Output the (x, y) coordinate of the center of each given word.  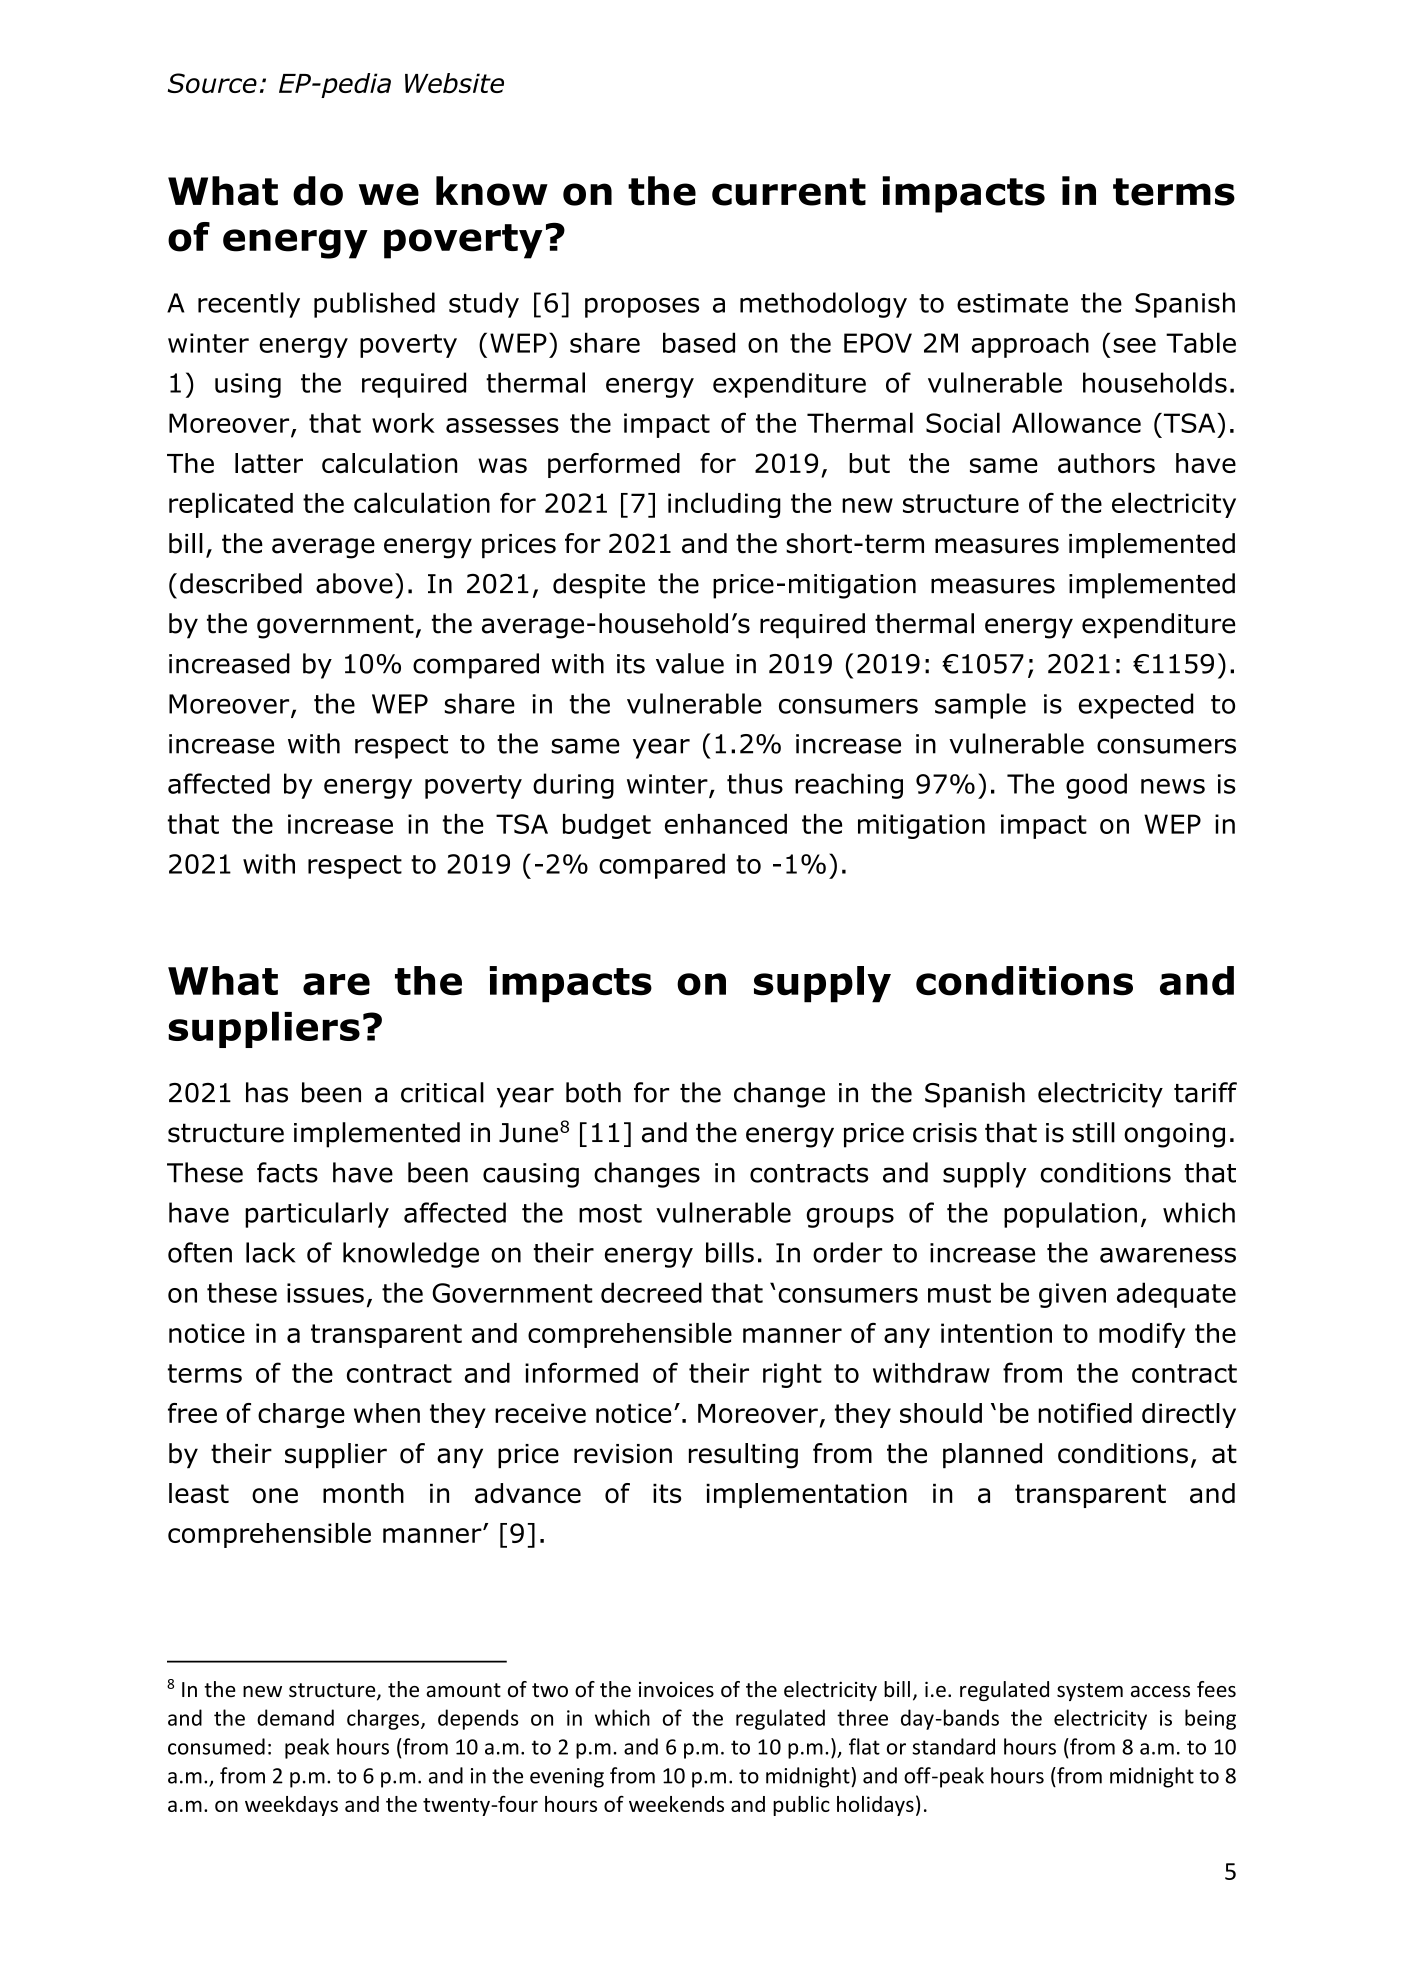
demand (295, 1717)
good (1096, 786)
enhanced (726, 824)
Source (212, 83)
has (267, 1092)
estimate (1012, 303)
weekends (676, 1804)
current (789, 192)
